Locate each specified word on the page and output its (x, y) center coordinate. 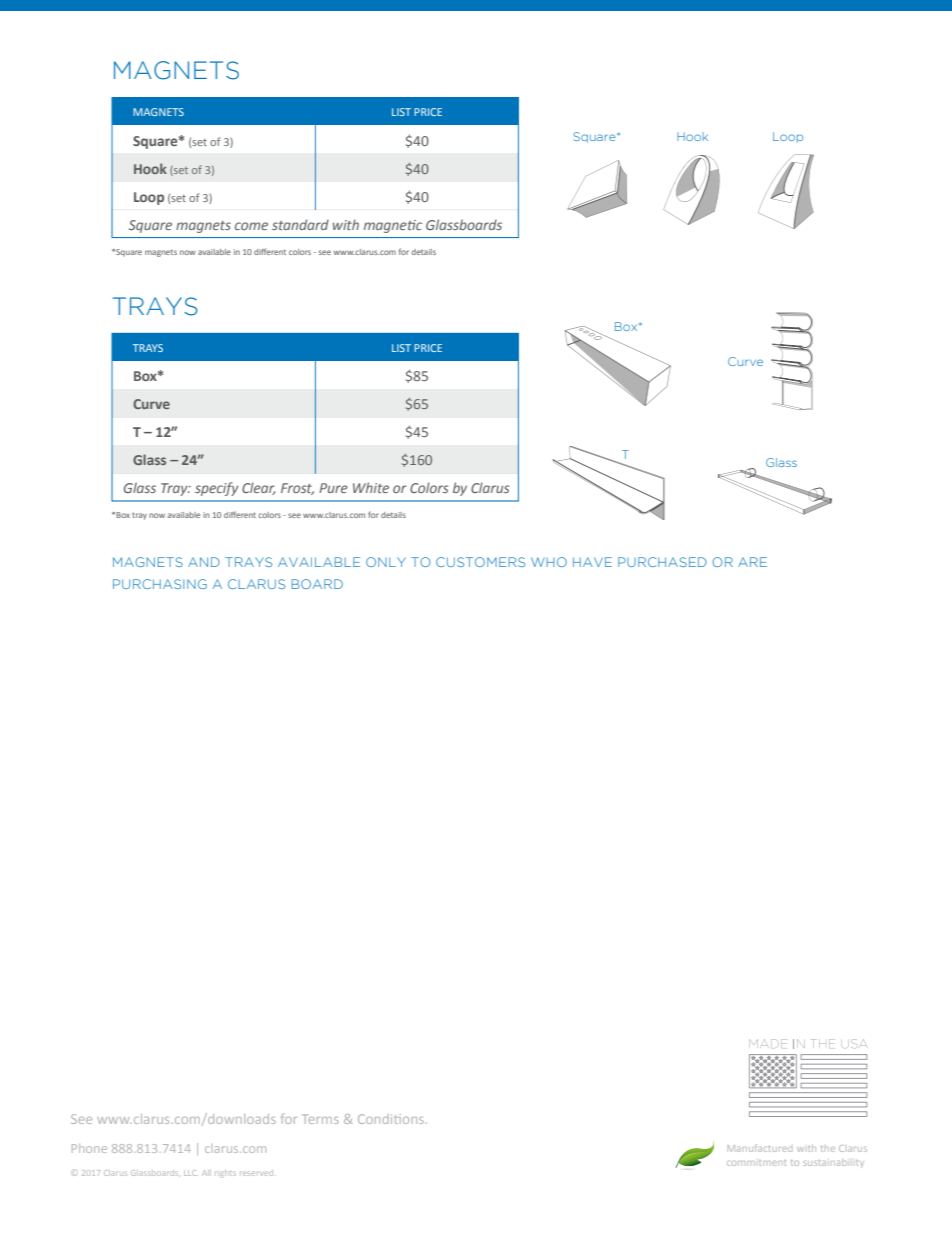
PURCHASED (662, 562)
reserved (256, 1173)
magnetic (393, 226)
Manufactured (760, 1148)
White (371, 487)
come (251, 226)
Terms (320, 1119)
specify (217, 489)
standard (300, 224)
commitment (756, 1163)
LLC (190, 1173)
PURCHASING (160, 584)
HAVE (592, 562)
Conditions (391, 1119)
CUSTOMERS (480, 562)
